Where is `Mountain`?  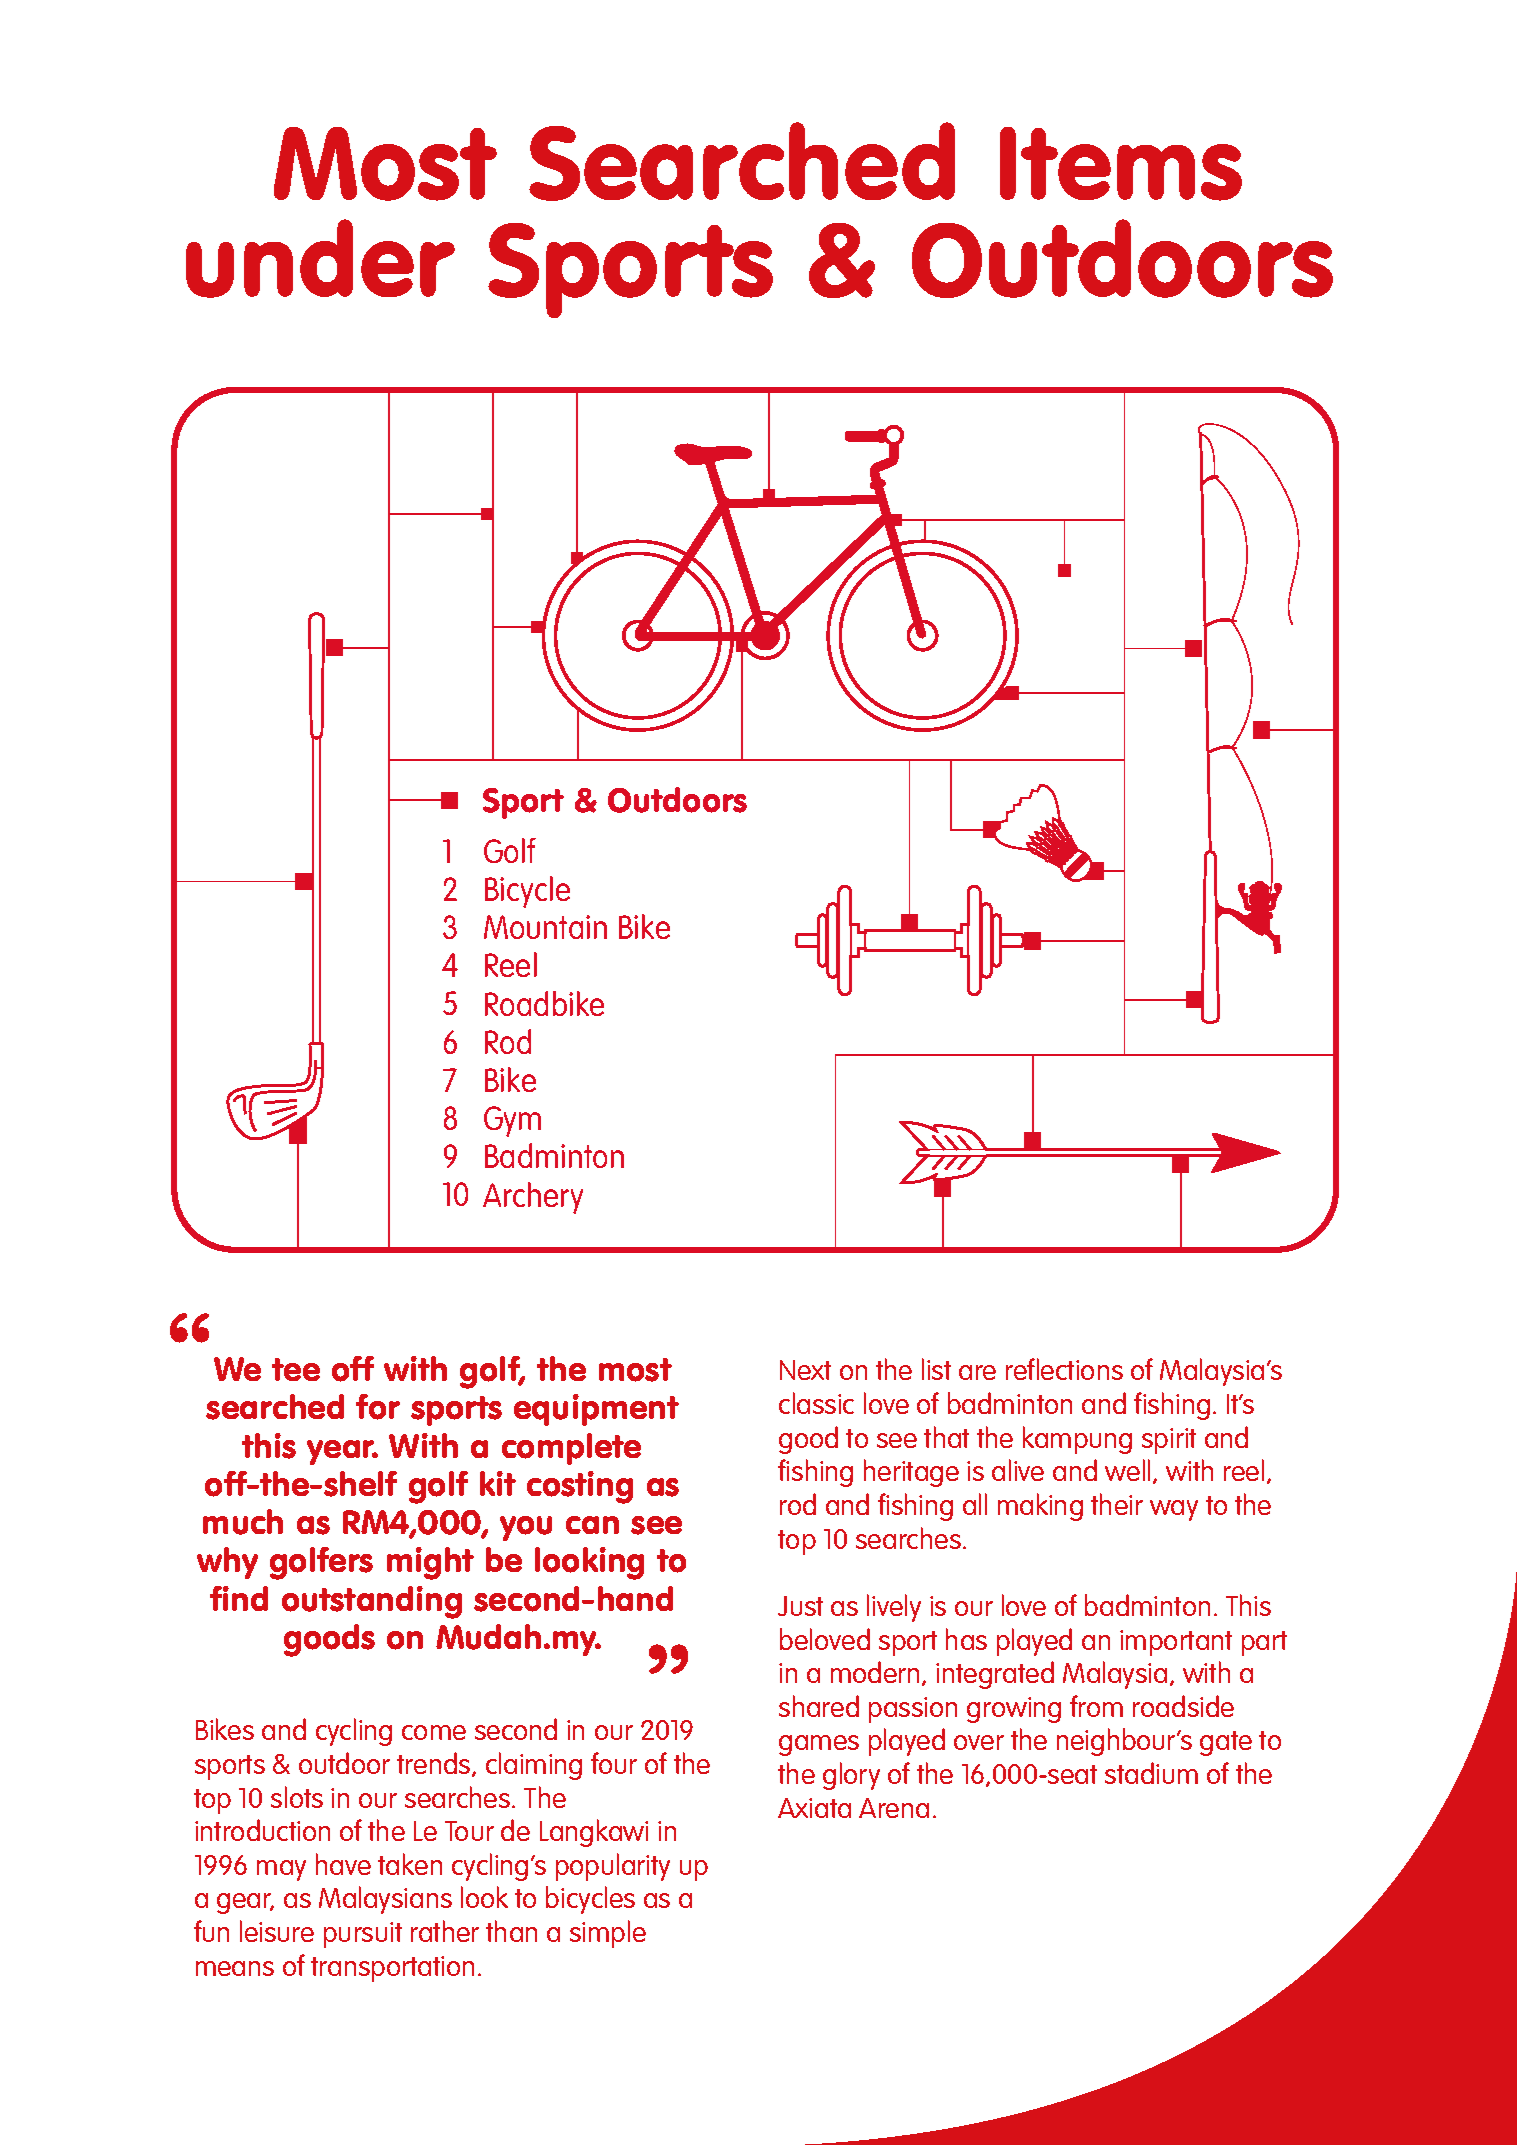
Mountain is located at coordinates (545, 927).
